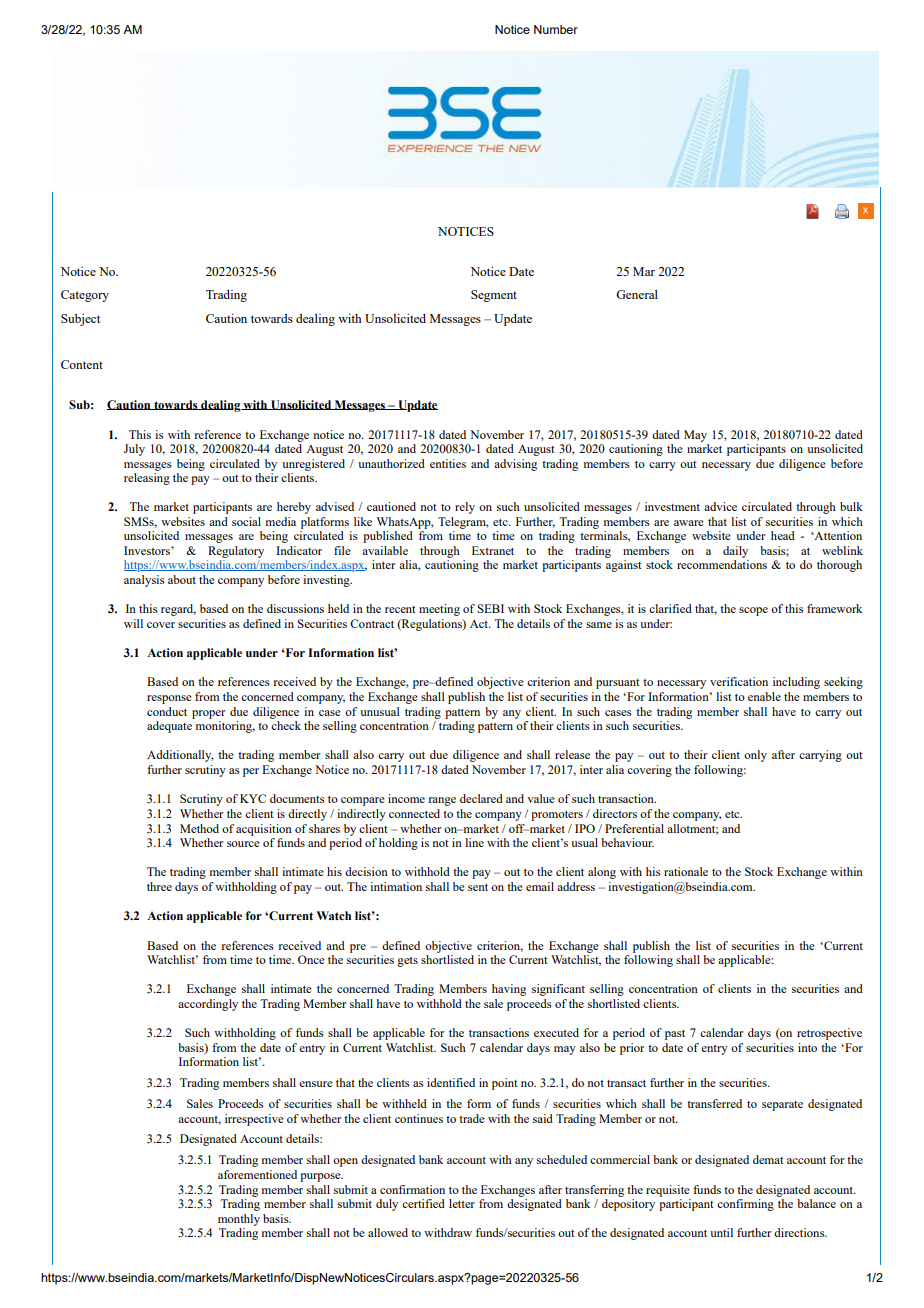 Image resolution: width=924 pixels, height=1308 pixels. I want to click on General, so click(637, 294).
